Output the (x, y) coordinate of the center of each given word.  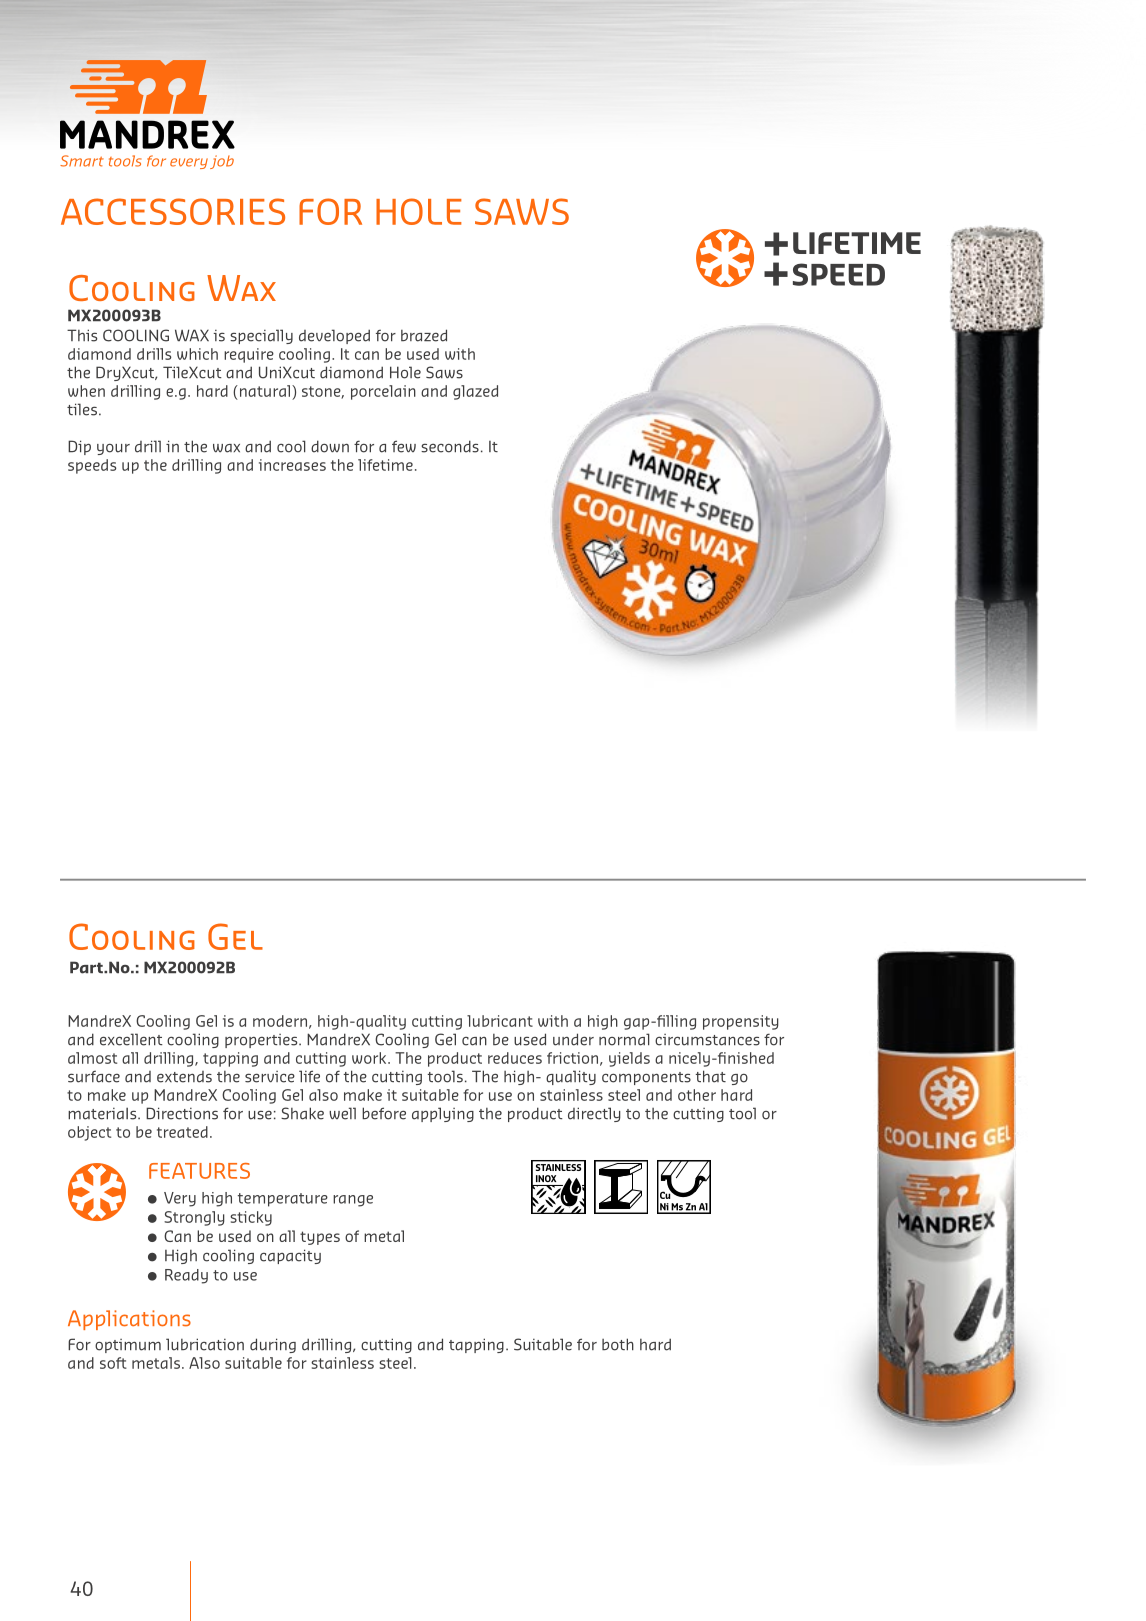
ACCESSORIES (173, 211)
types (320, 1238)
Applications (129, 1320)
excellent (131, 1039)
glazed (475, 392)
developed (334, 336)
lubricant (500, 1021)
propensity (741, 1022)
